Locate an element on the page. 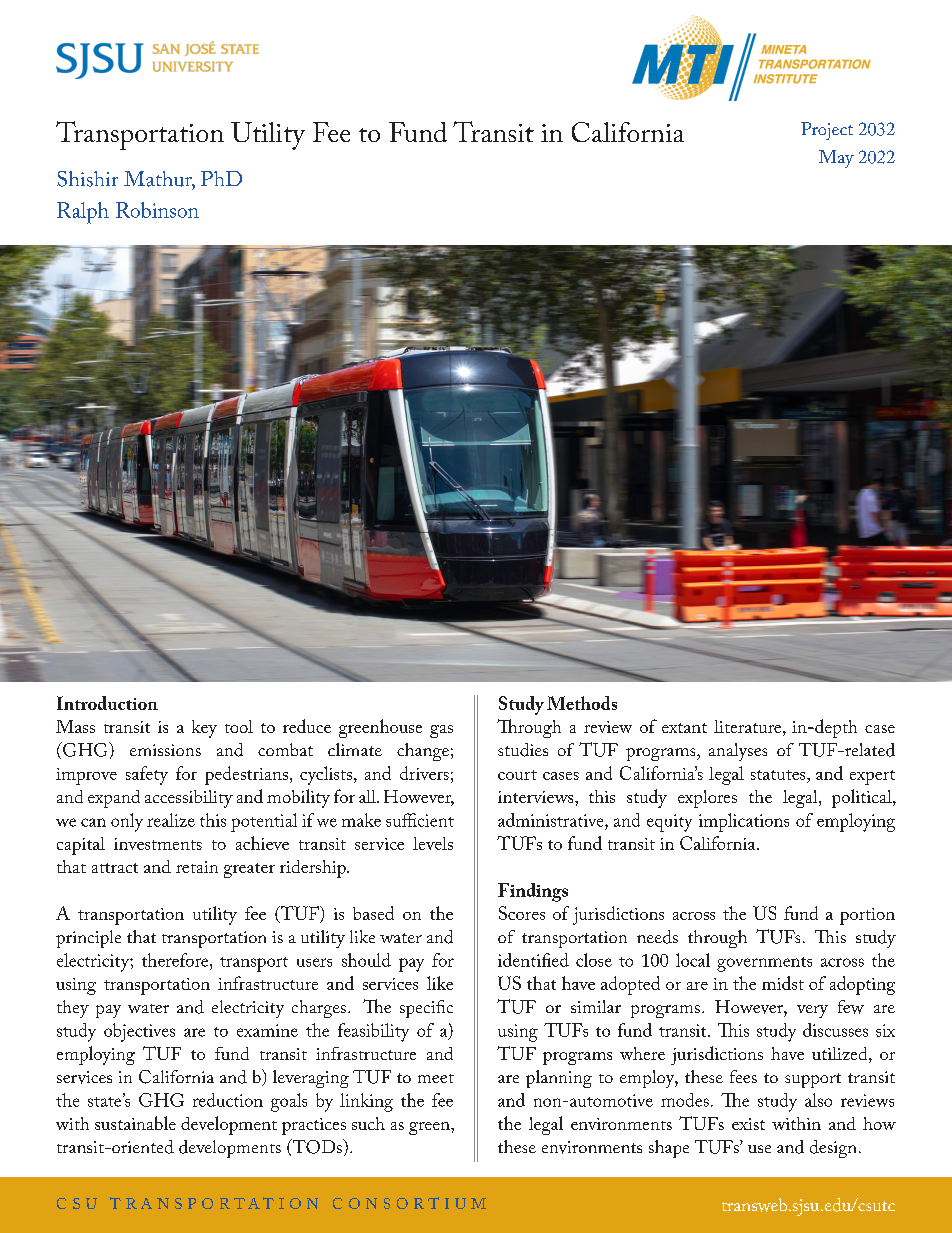 The image size is (952, 1233). Methods is located at coordinates (582, 703).
